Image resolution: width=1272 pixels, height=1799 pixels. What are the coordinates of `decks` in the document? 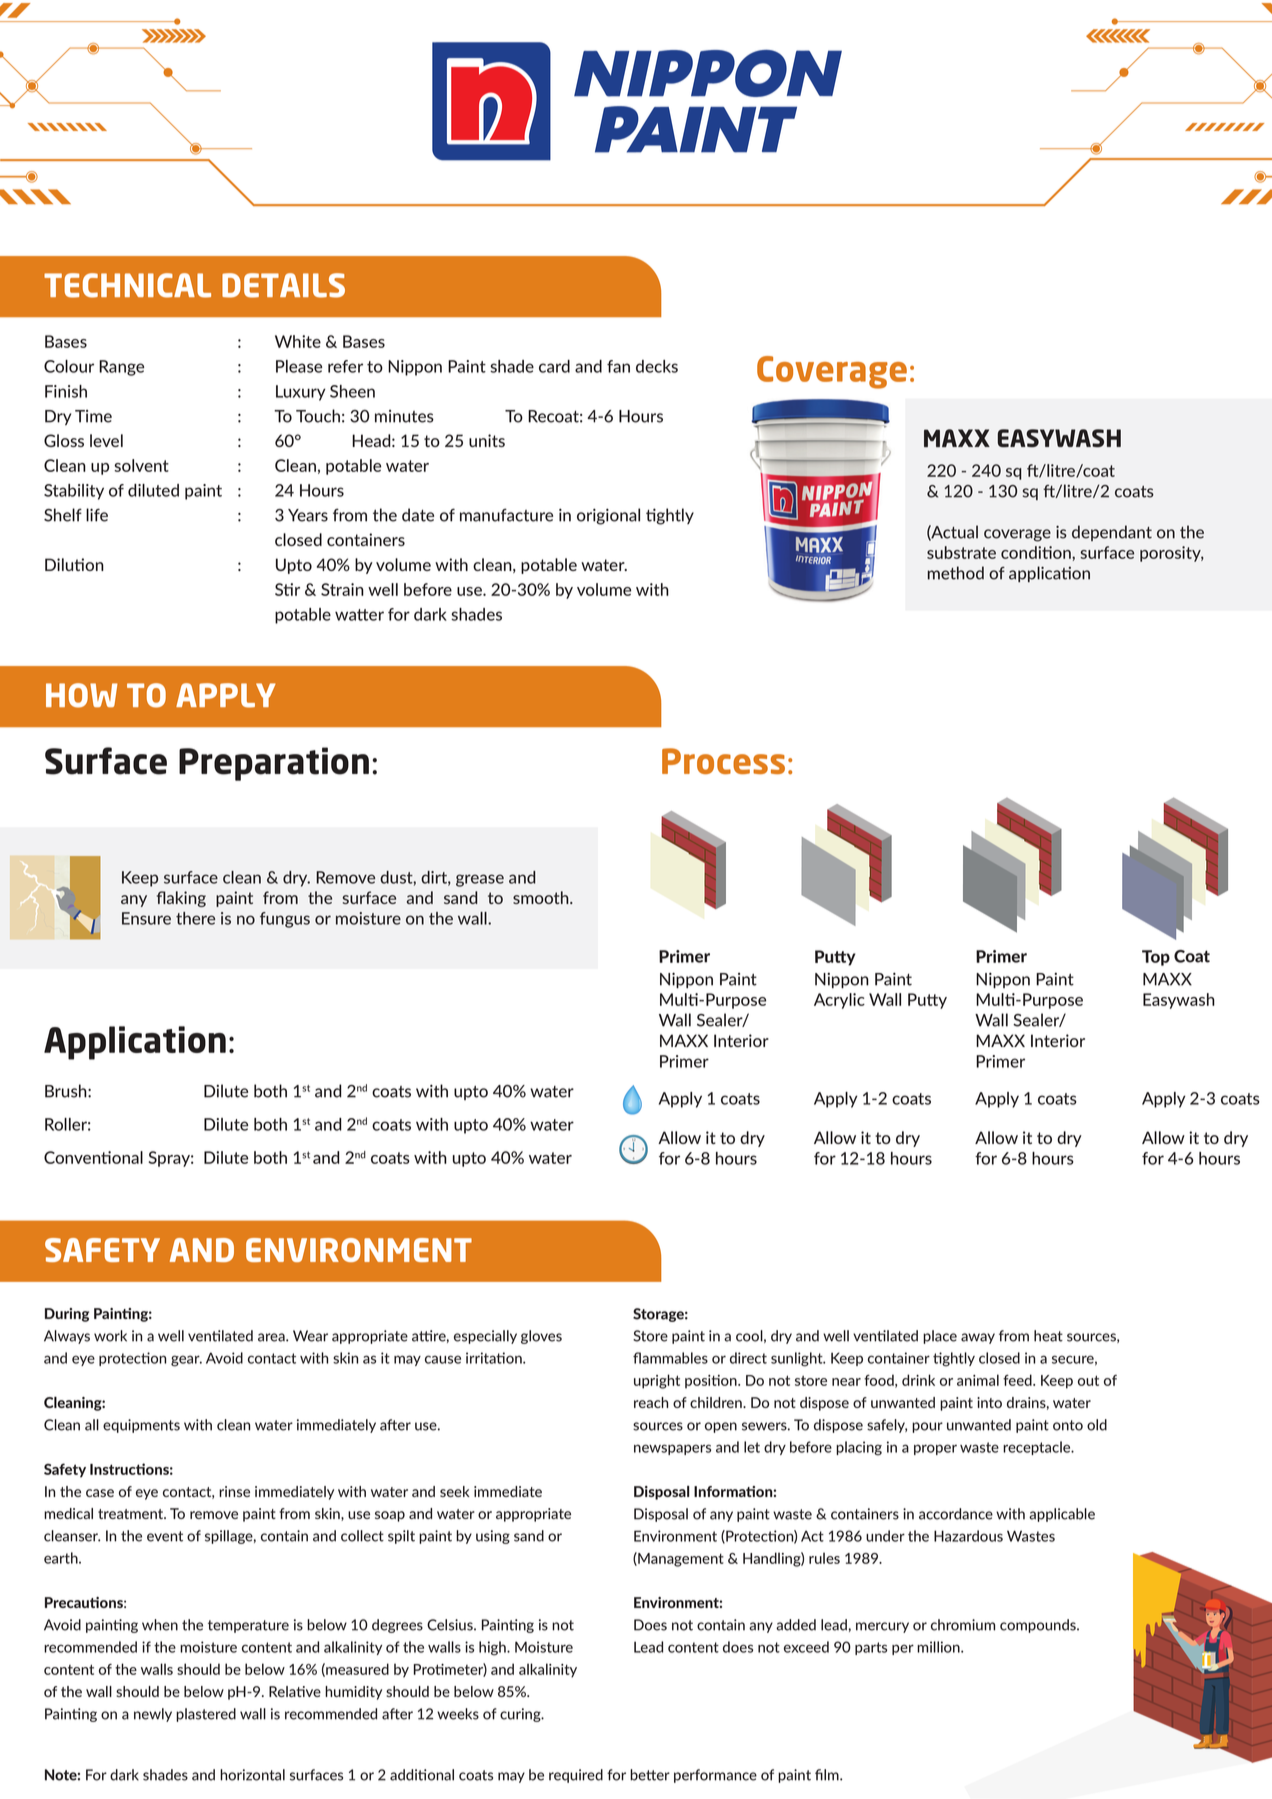 It's located at (657, 366).
